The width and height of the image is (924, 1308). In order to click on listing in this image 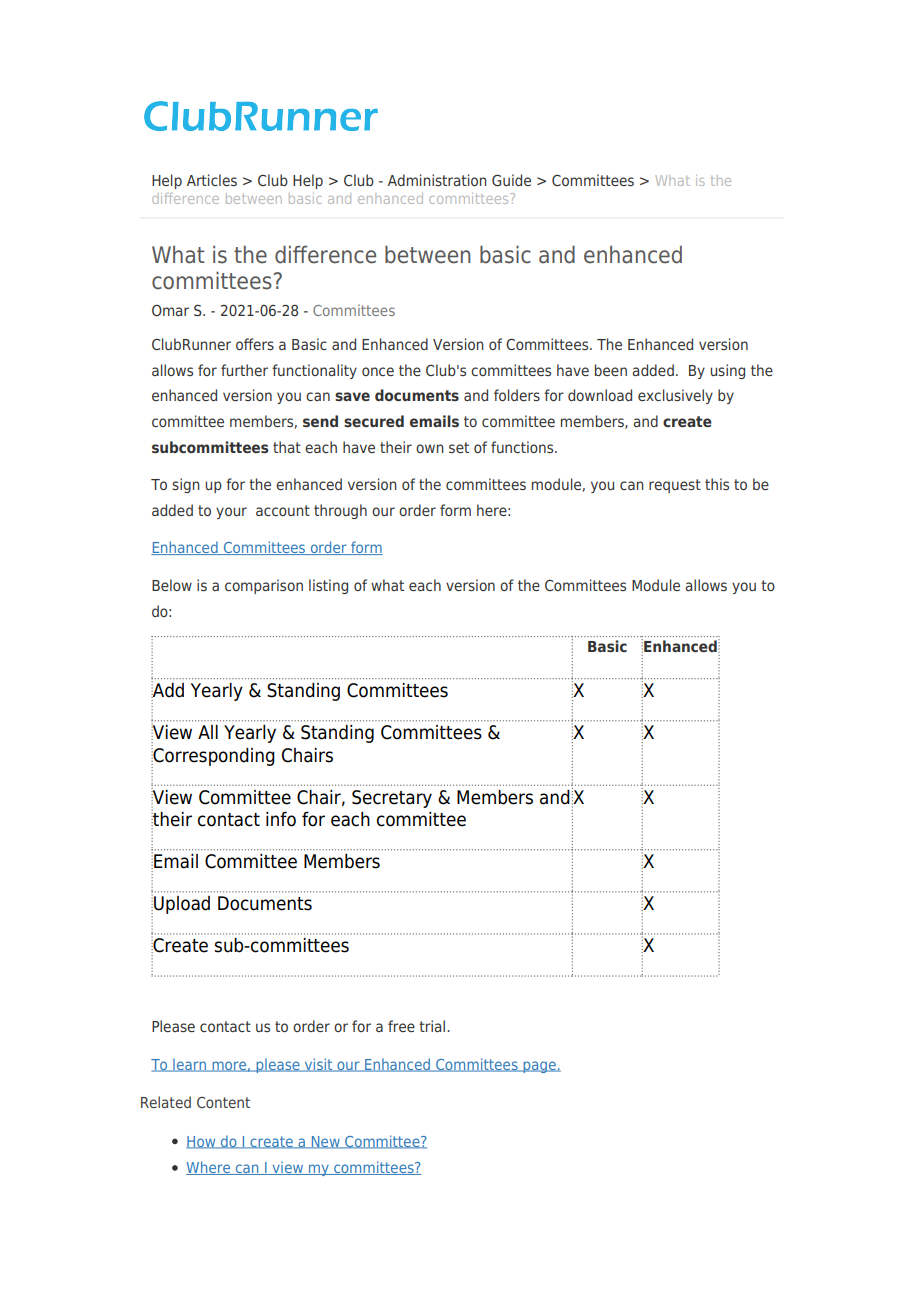, I will do `click(328, 586)`.
